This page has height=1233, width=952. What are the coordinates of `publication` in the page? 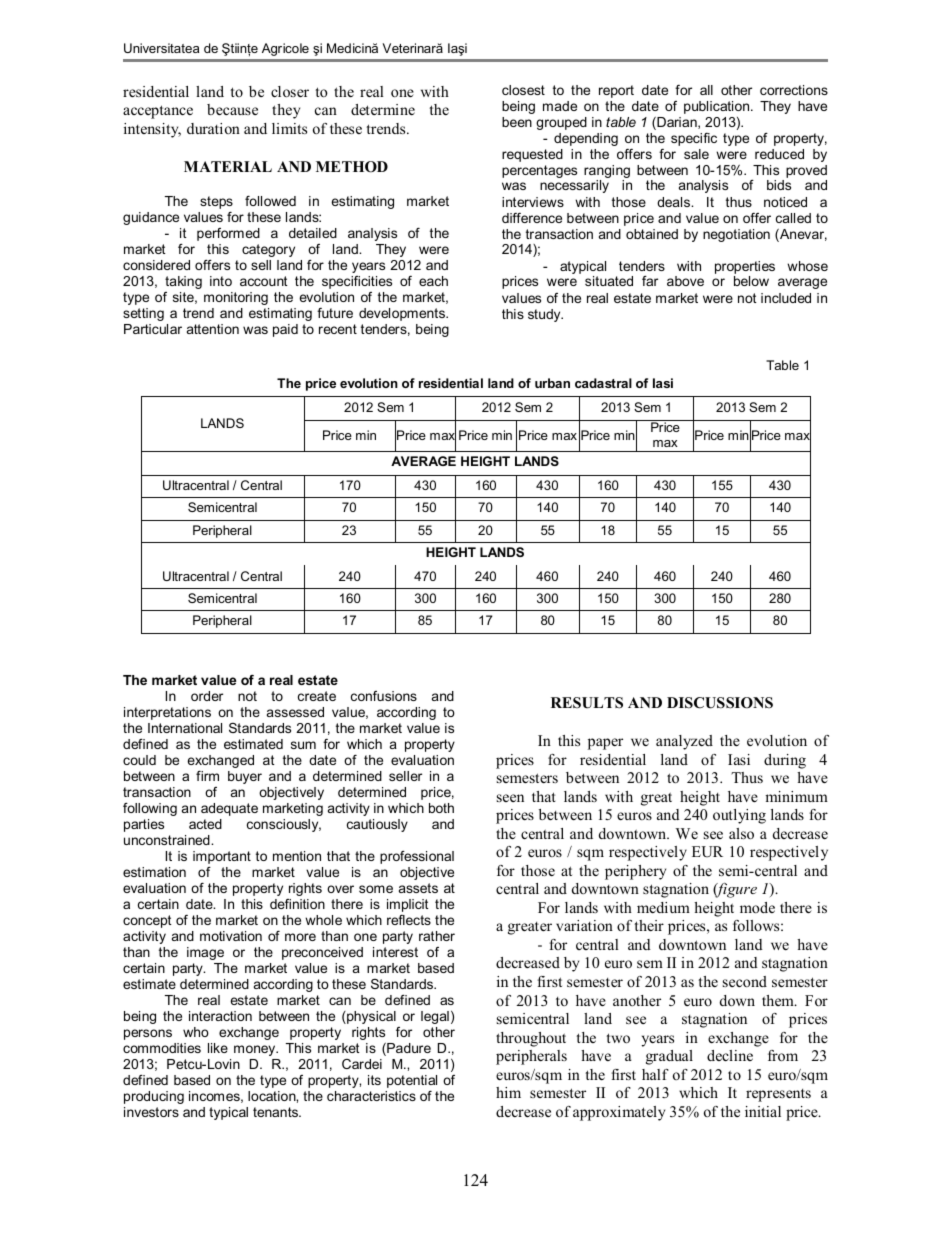 It's located at (718, 107).
